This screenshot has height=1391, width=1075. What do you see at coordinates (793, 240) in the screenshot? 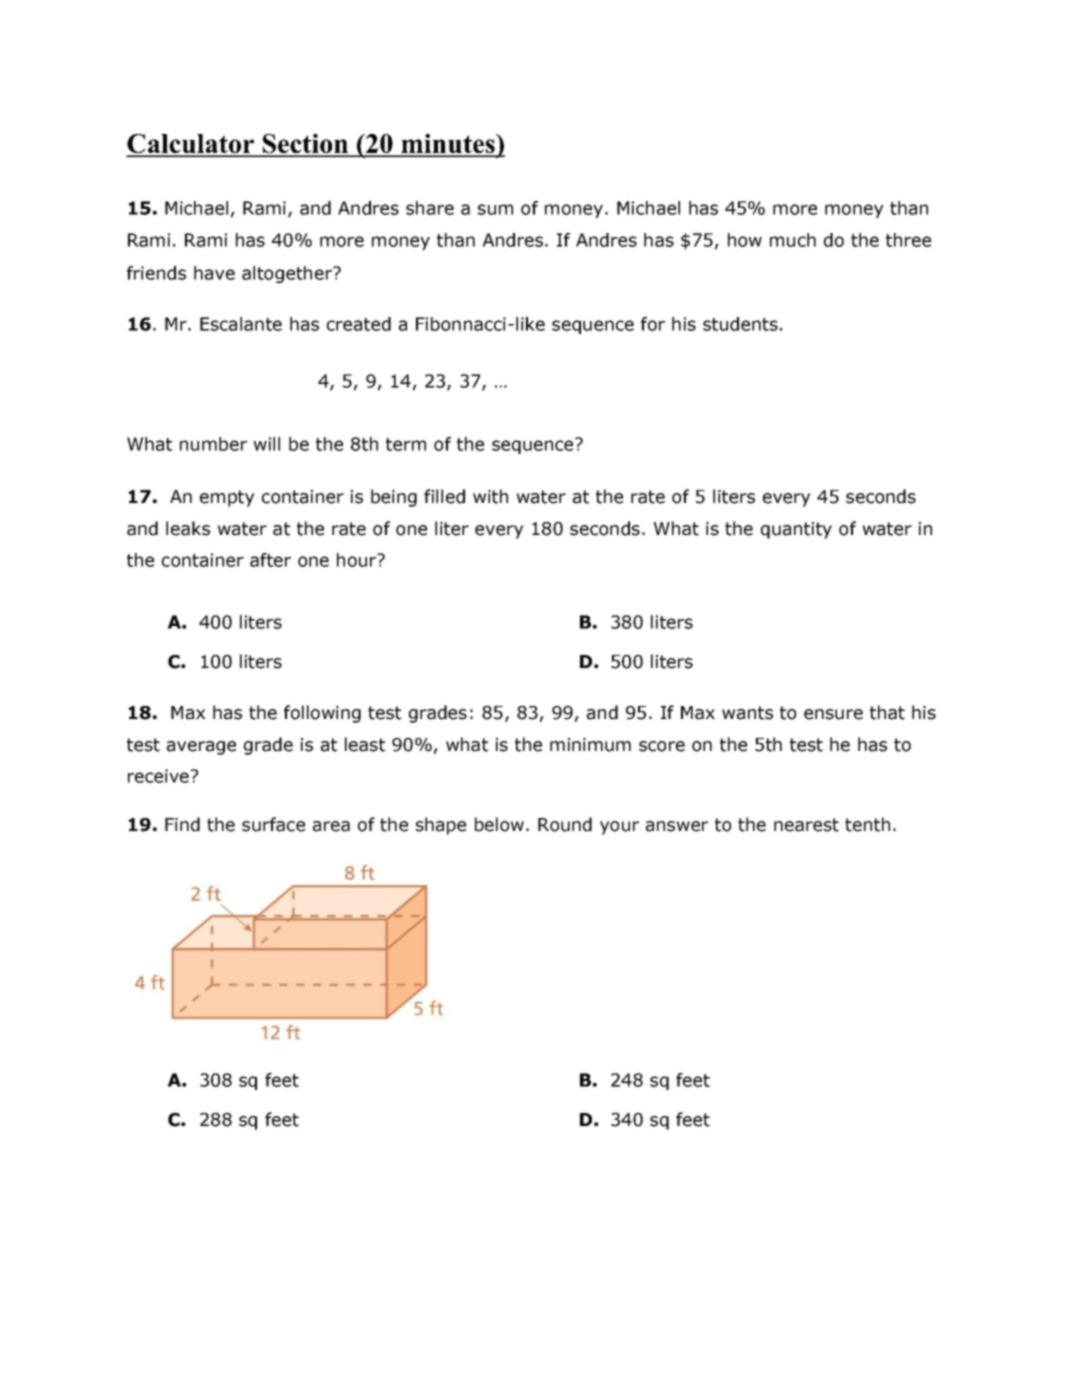
I see `much` at bounding box center [793, 240].
